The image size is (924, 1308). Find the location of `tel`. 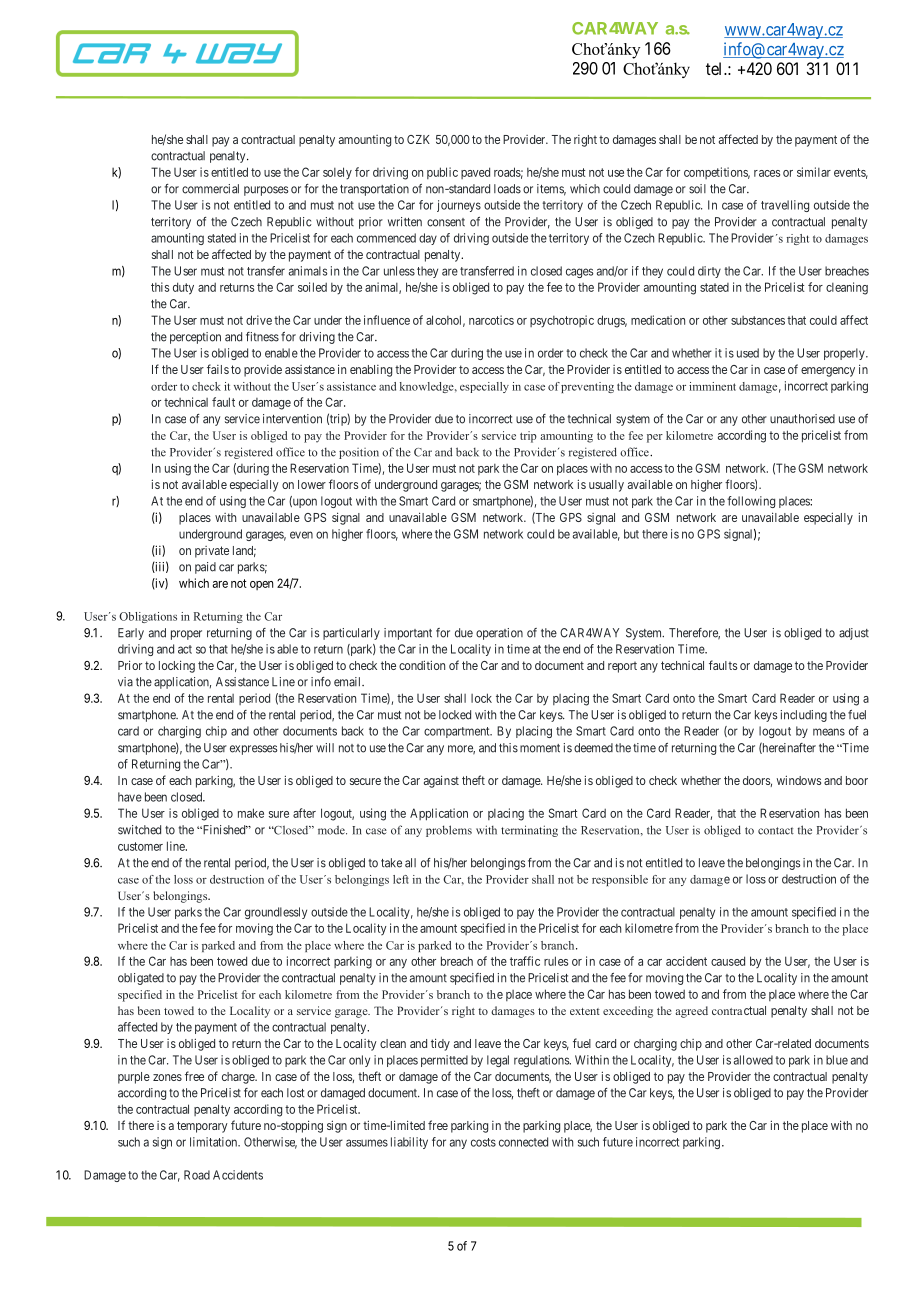

tel is located at coordinates (715, 68).
